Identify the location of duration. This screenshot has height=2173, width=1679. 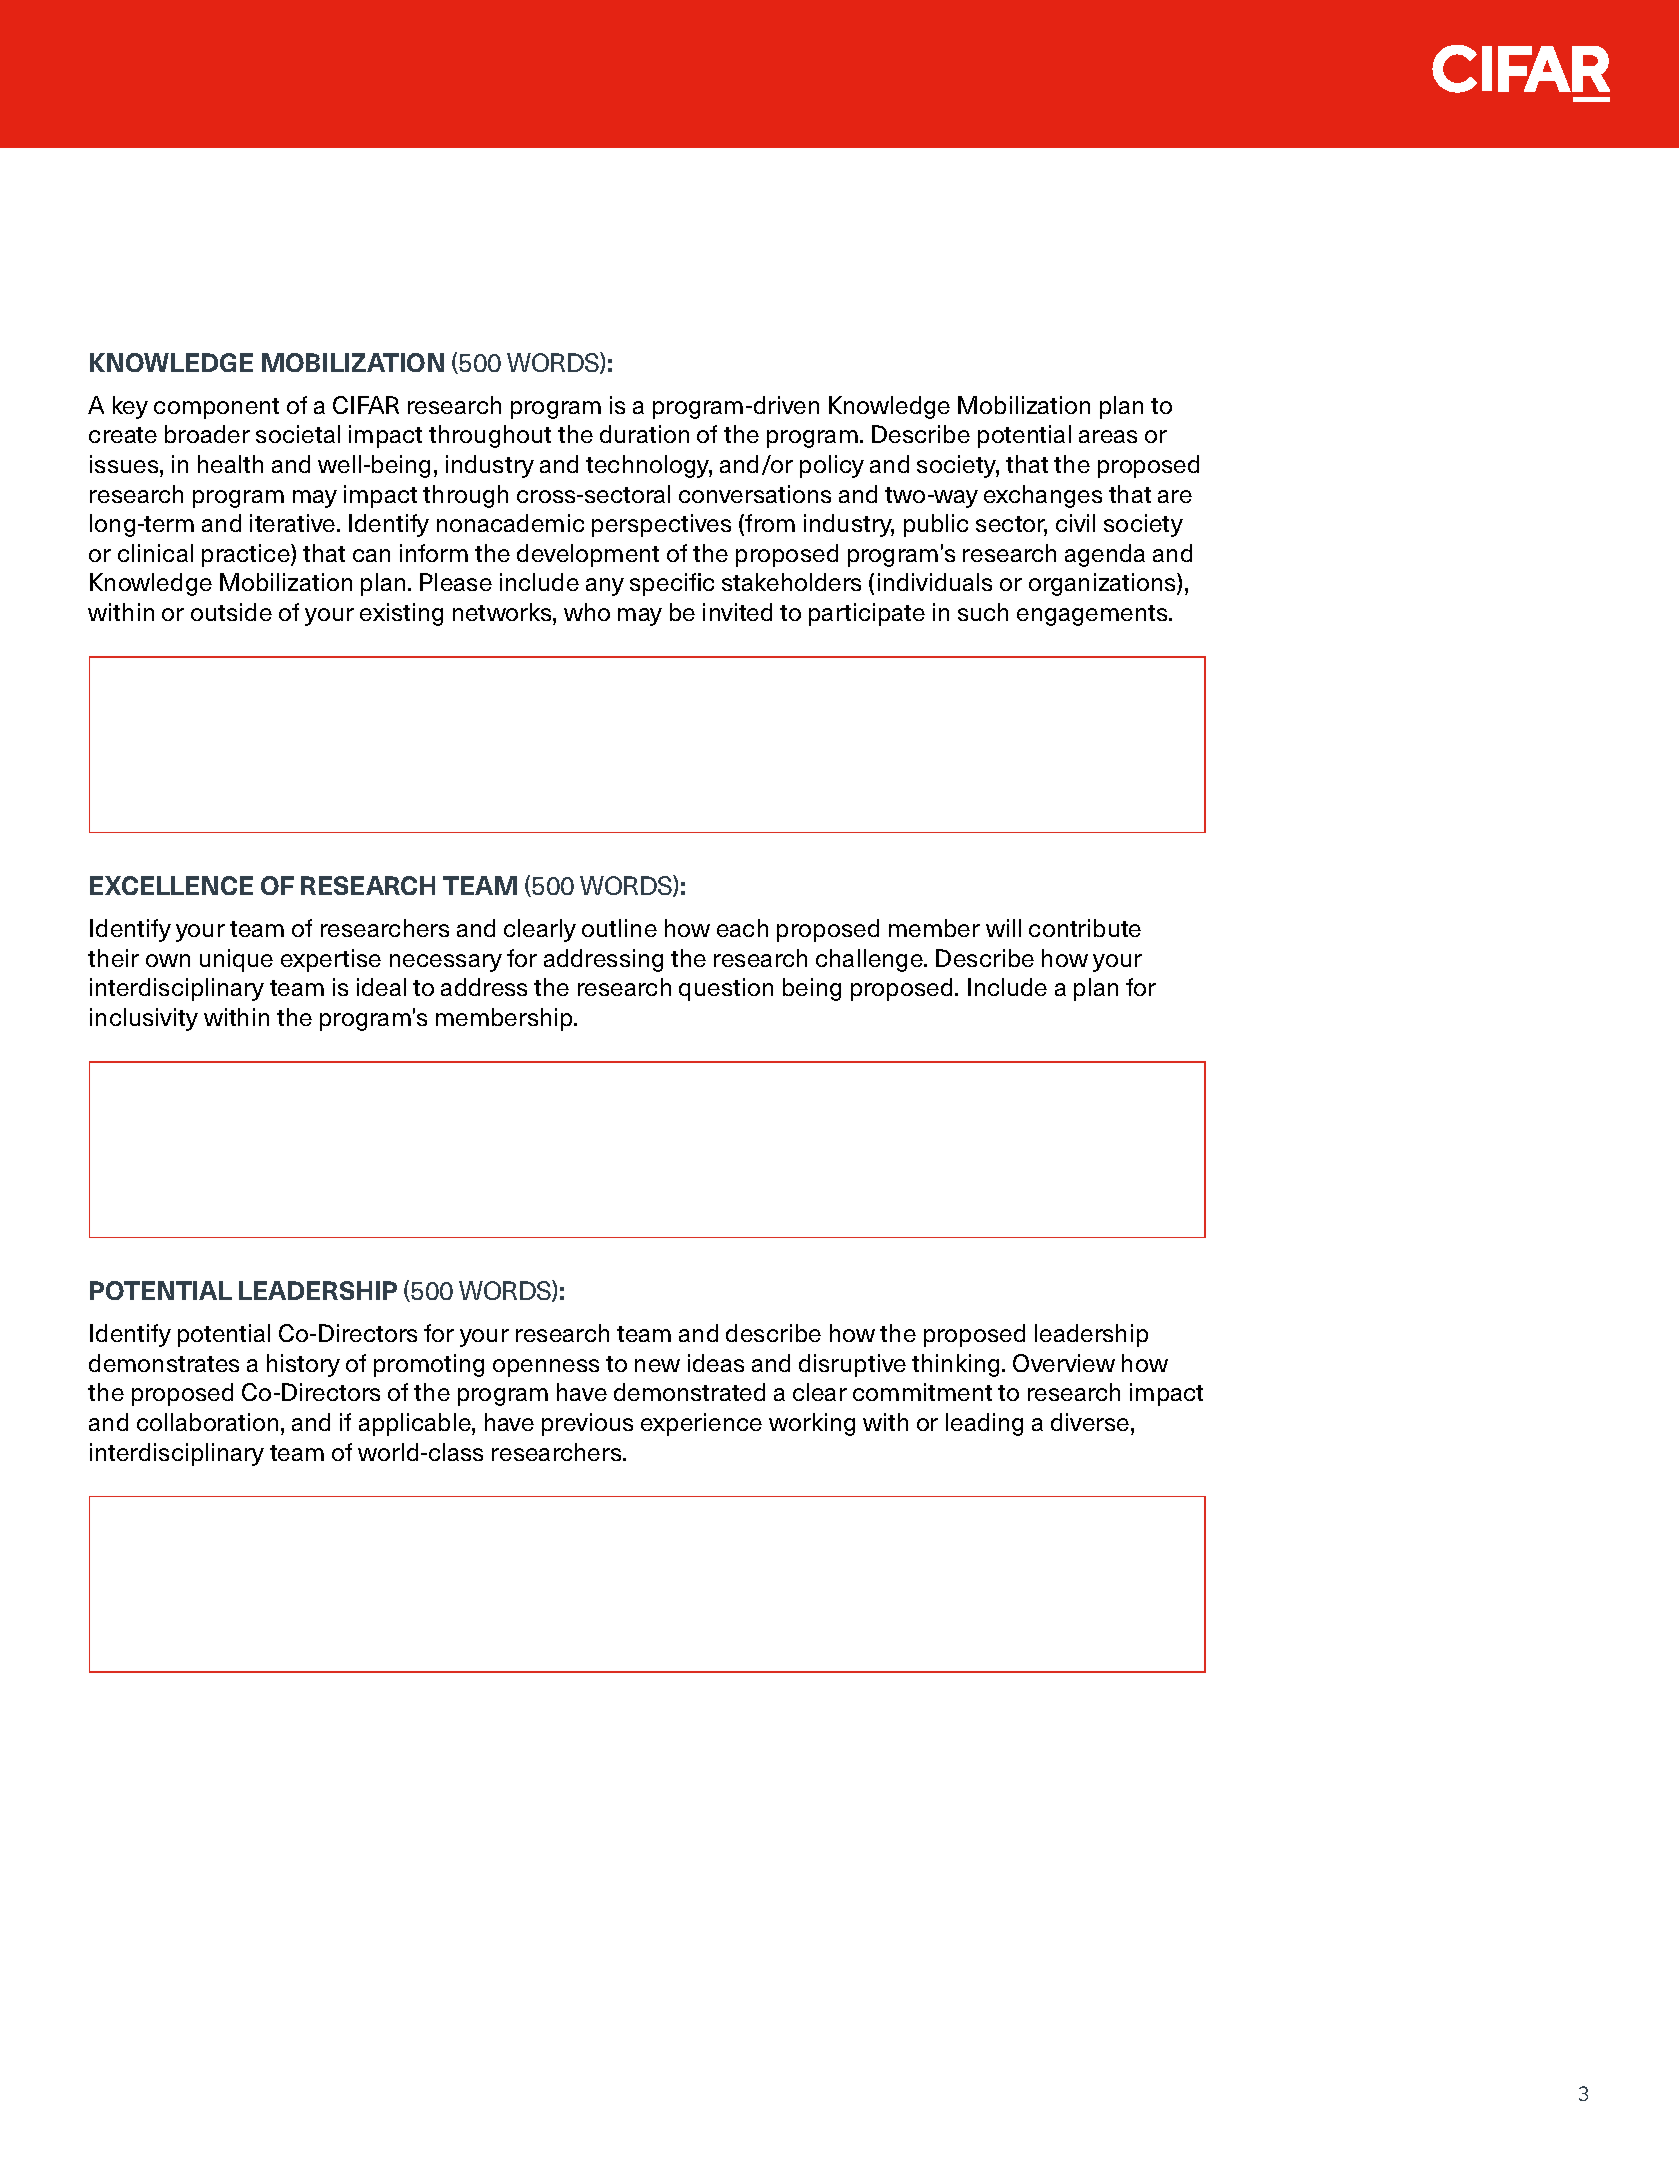
(644, 434).
